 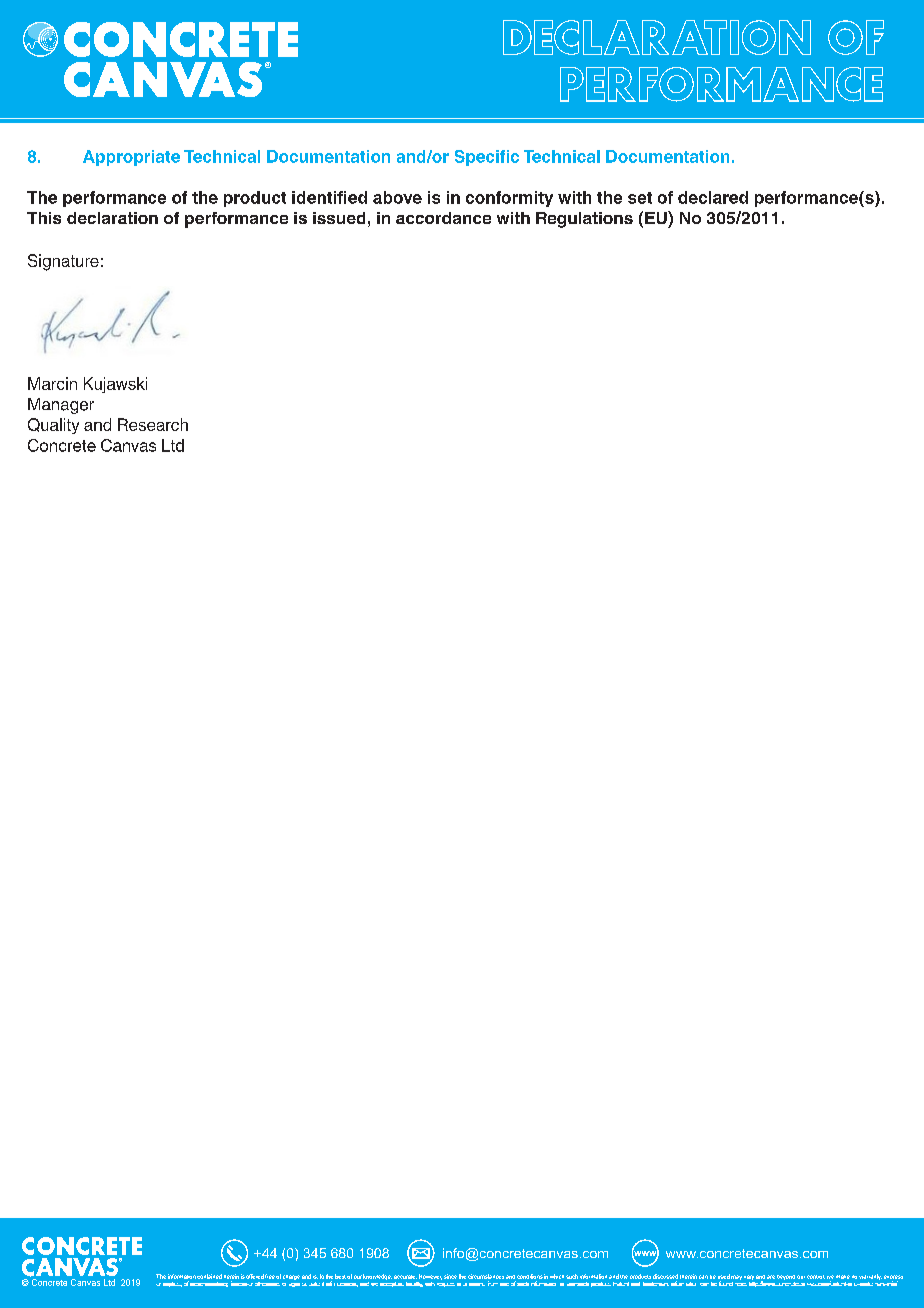 What do you see at coordinates (209, 1276) in the screenshot?
I see `contained` at bounding box center [209, 1276].
